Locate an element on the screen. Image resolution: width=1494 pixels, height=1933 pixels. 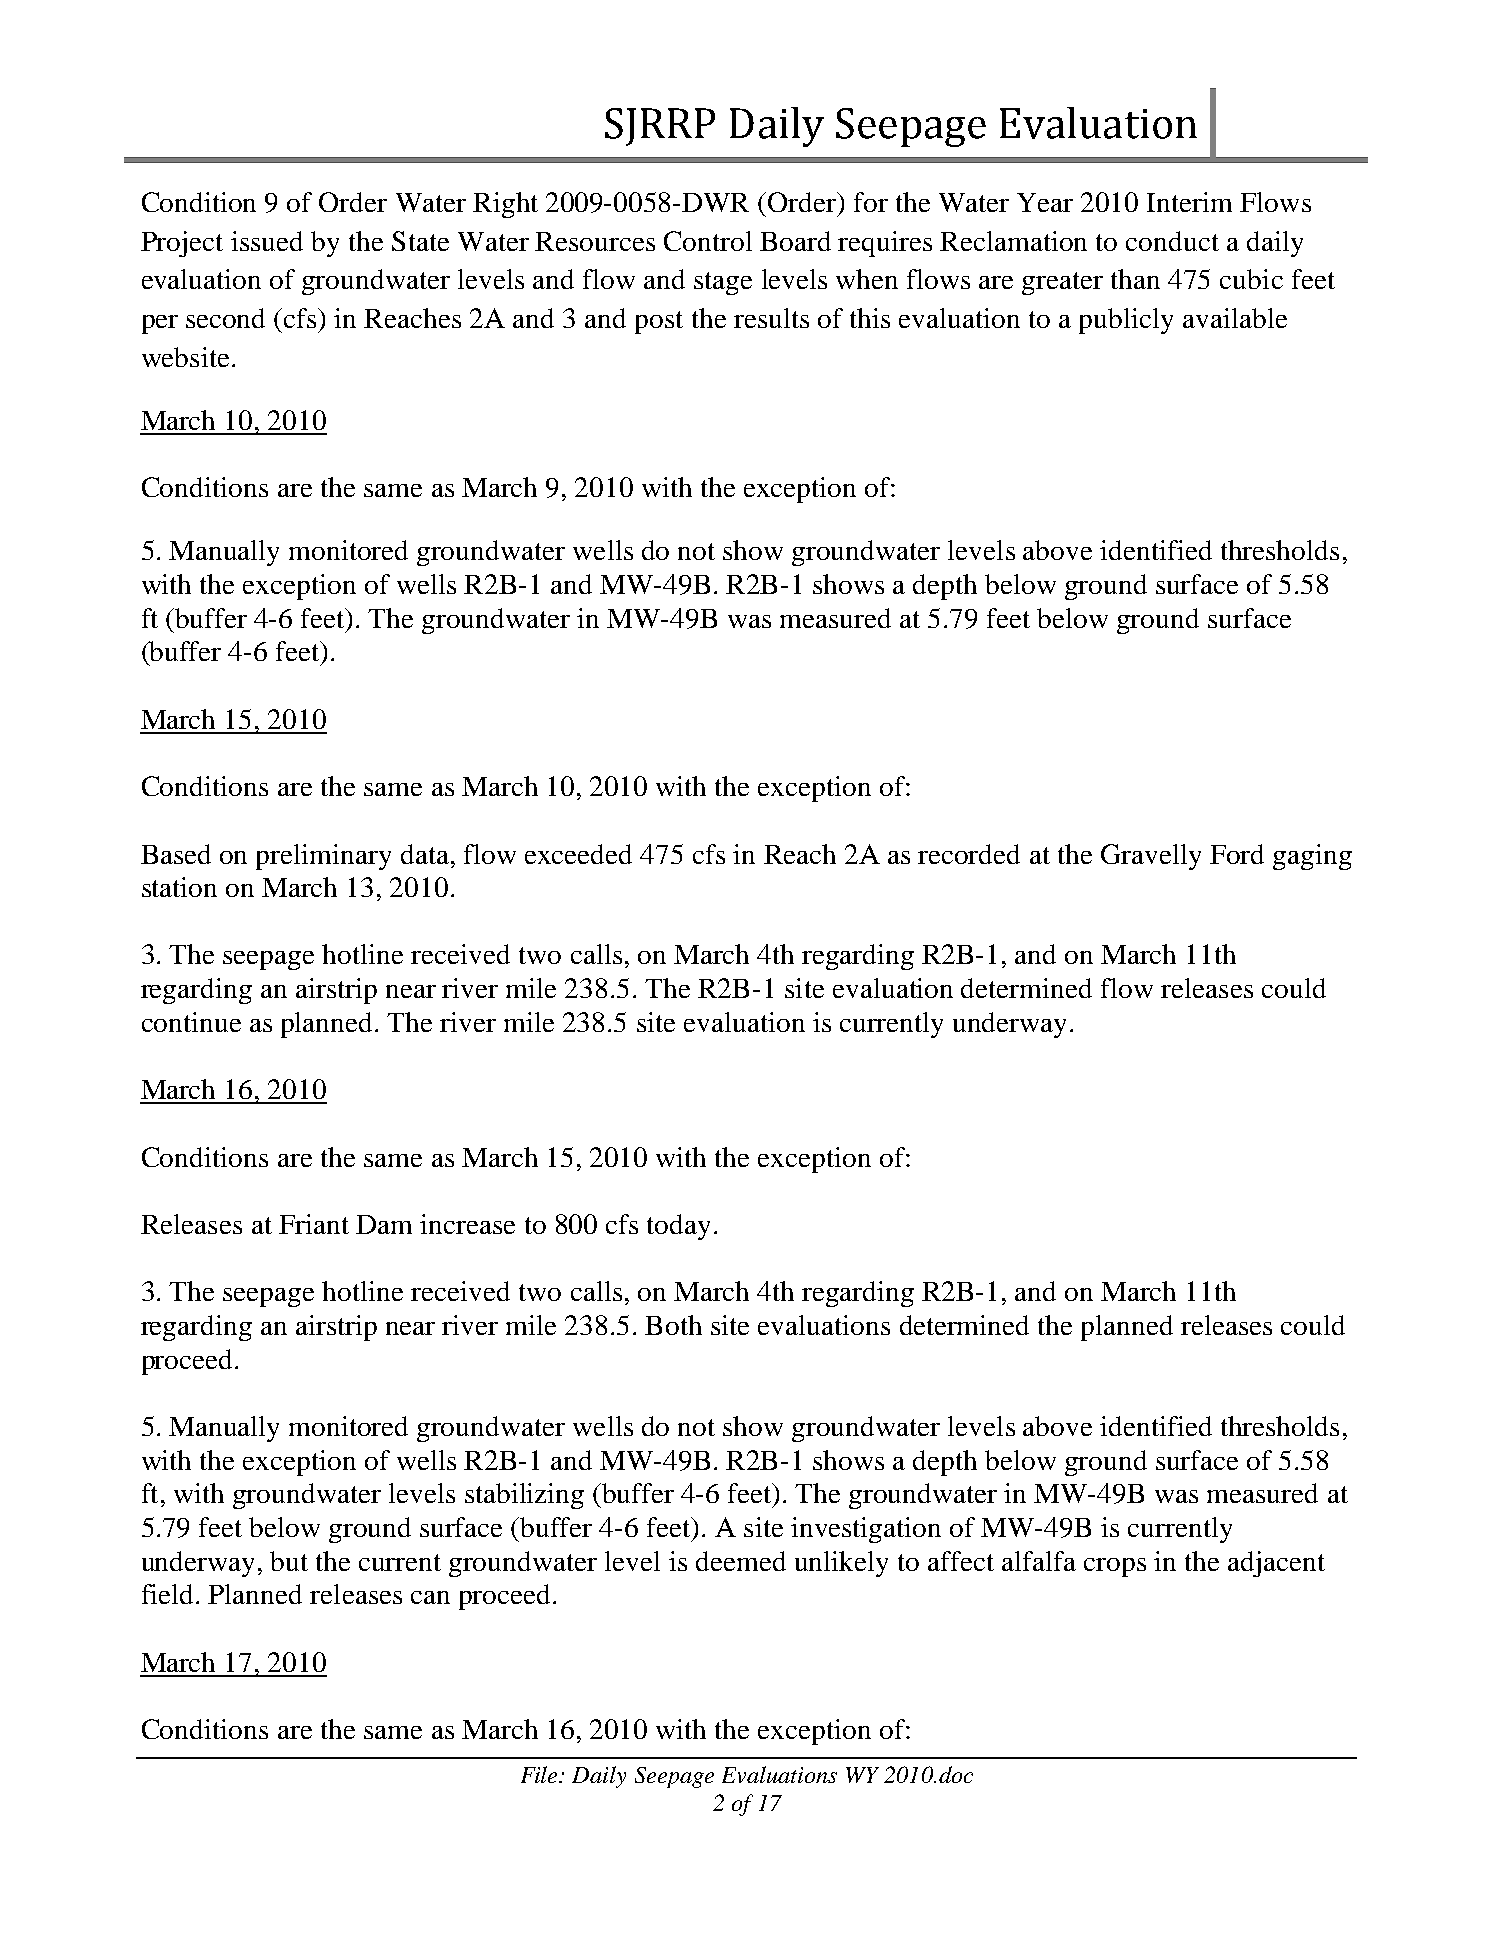
exceeded is located at coordinates (578, 854).
